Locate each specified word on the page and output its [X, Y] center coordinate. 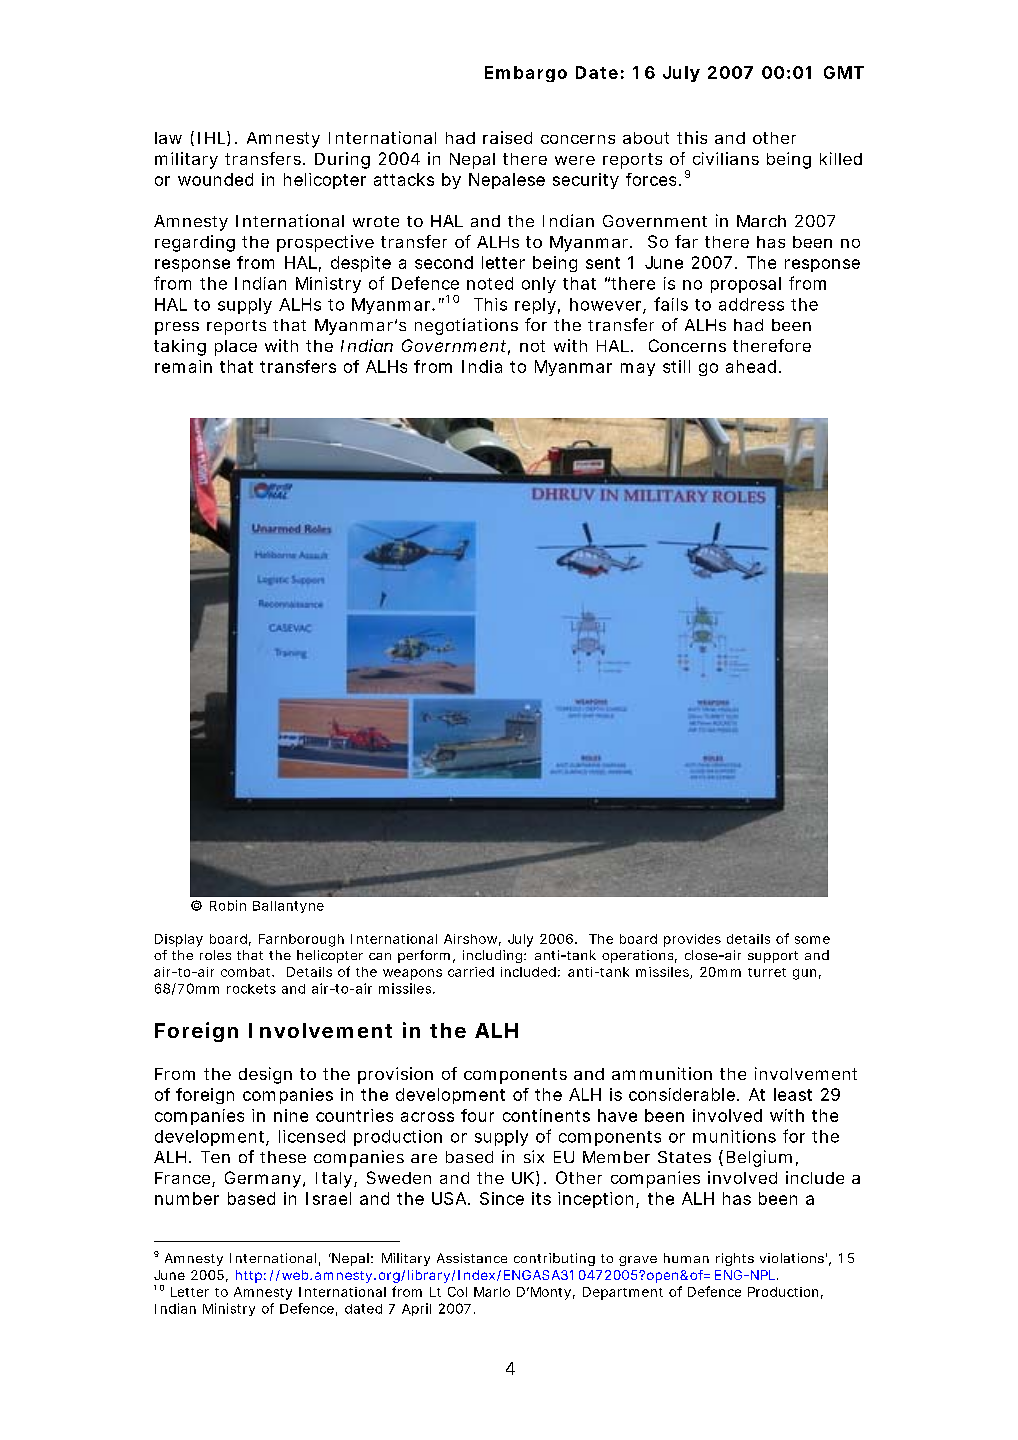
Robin [228, 905]
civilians [726, 158]
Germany [264, 1179]
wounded [215, 179]
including [494, 956]
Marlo [492, 1292]
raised [507, 137]
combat [247, 972]
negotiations [466, 326]
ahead [751, 366]
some [812, 940]
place [236, 348]
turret [767, 972]
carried [471, 972]
